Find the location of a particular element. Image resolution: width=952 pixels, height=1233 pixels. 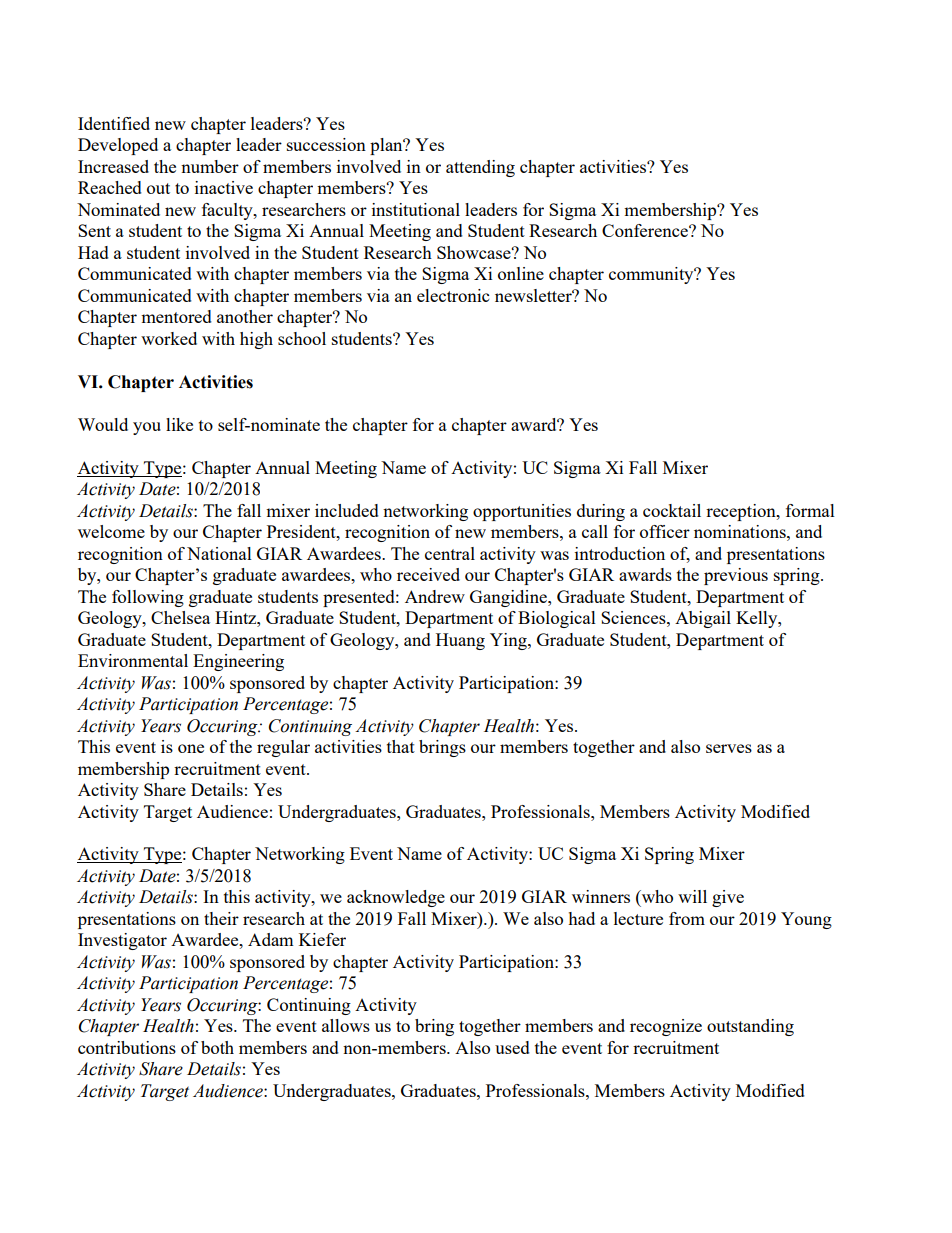

electronic is located at coordinates (453, 295).
